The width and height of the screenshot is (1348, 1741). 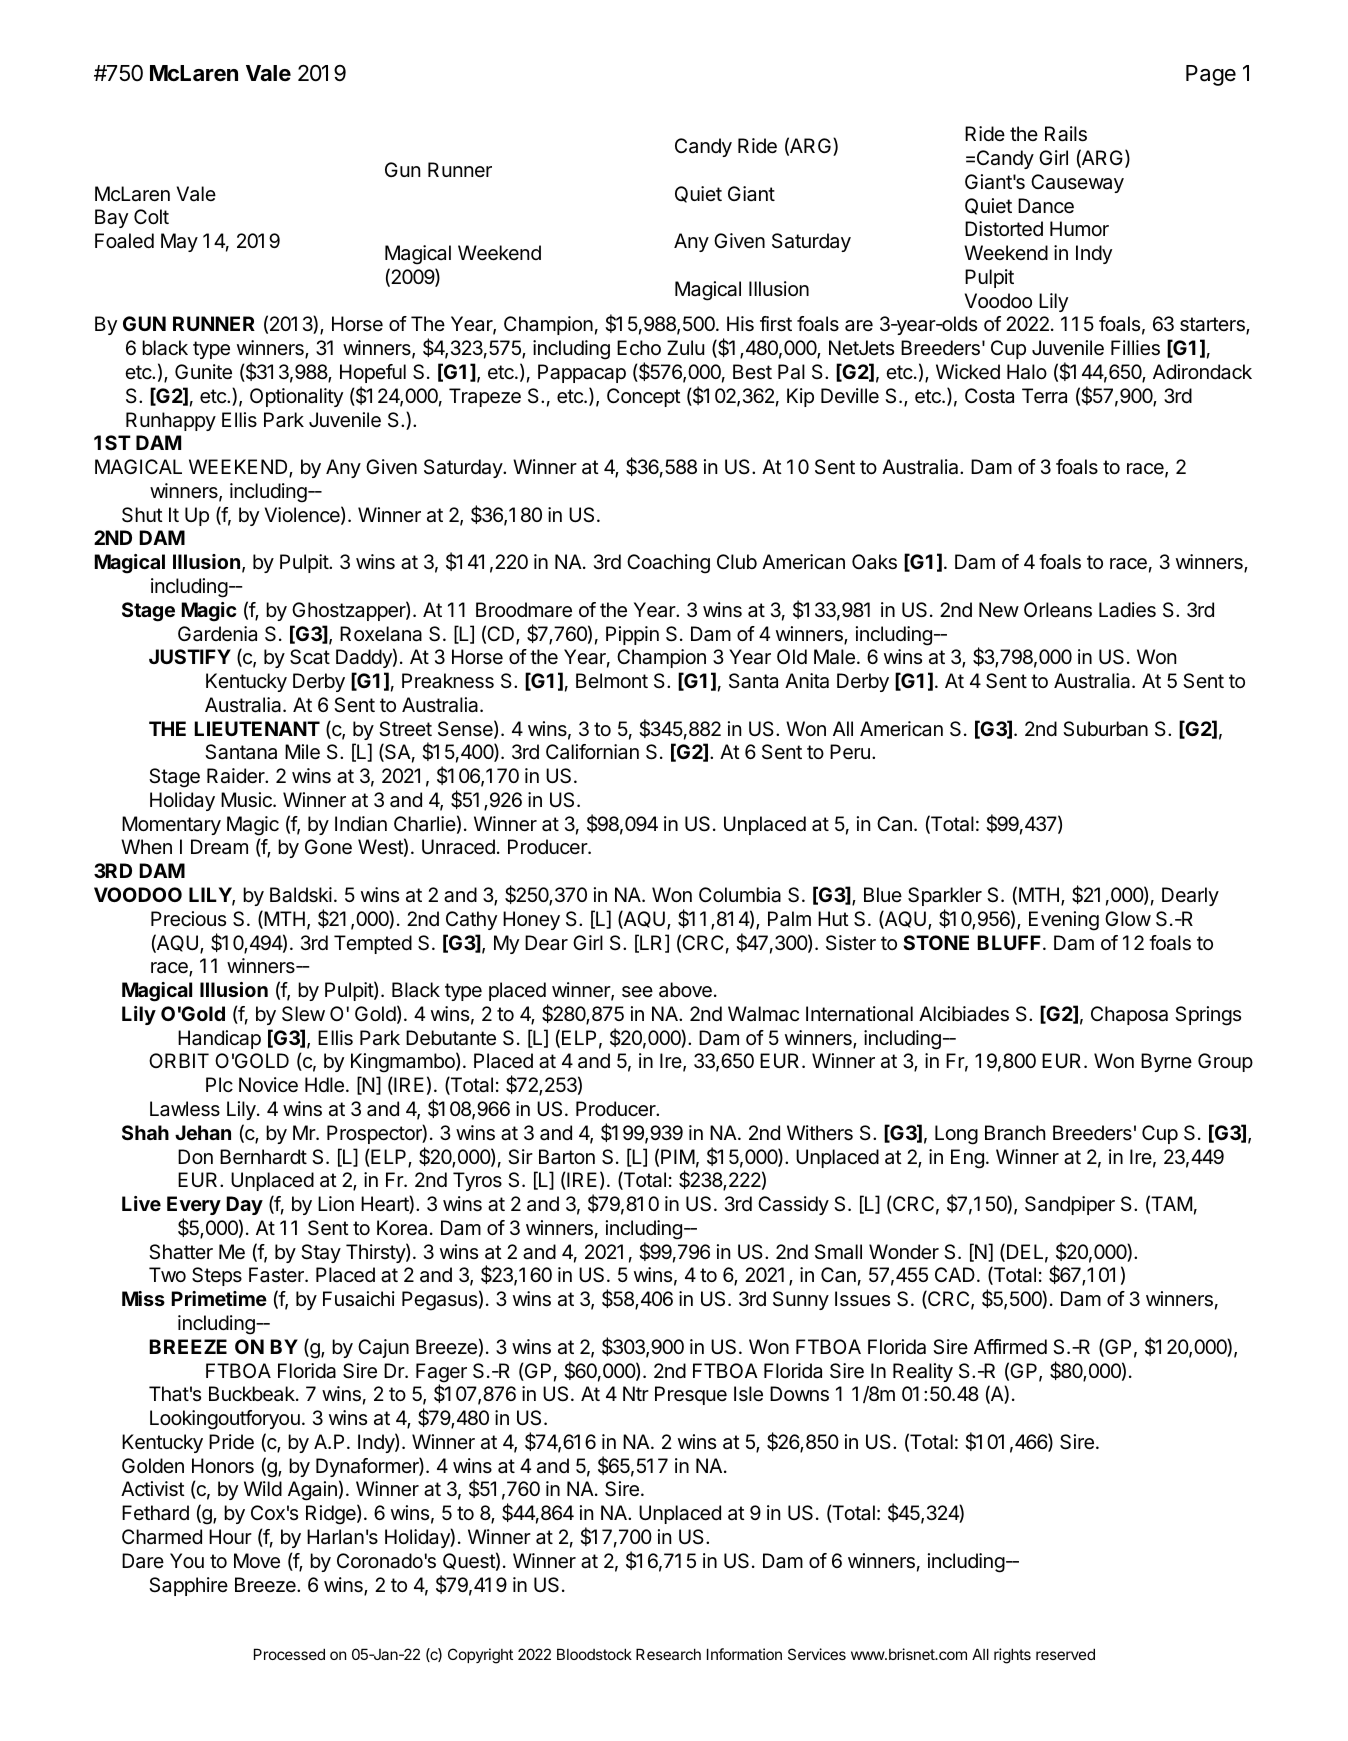 I want to click on Colt, so click(x=151, y=216).
